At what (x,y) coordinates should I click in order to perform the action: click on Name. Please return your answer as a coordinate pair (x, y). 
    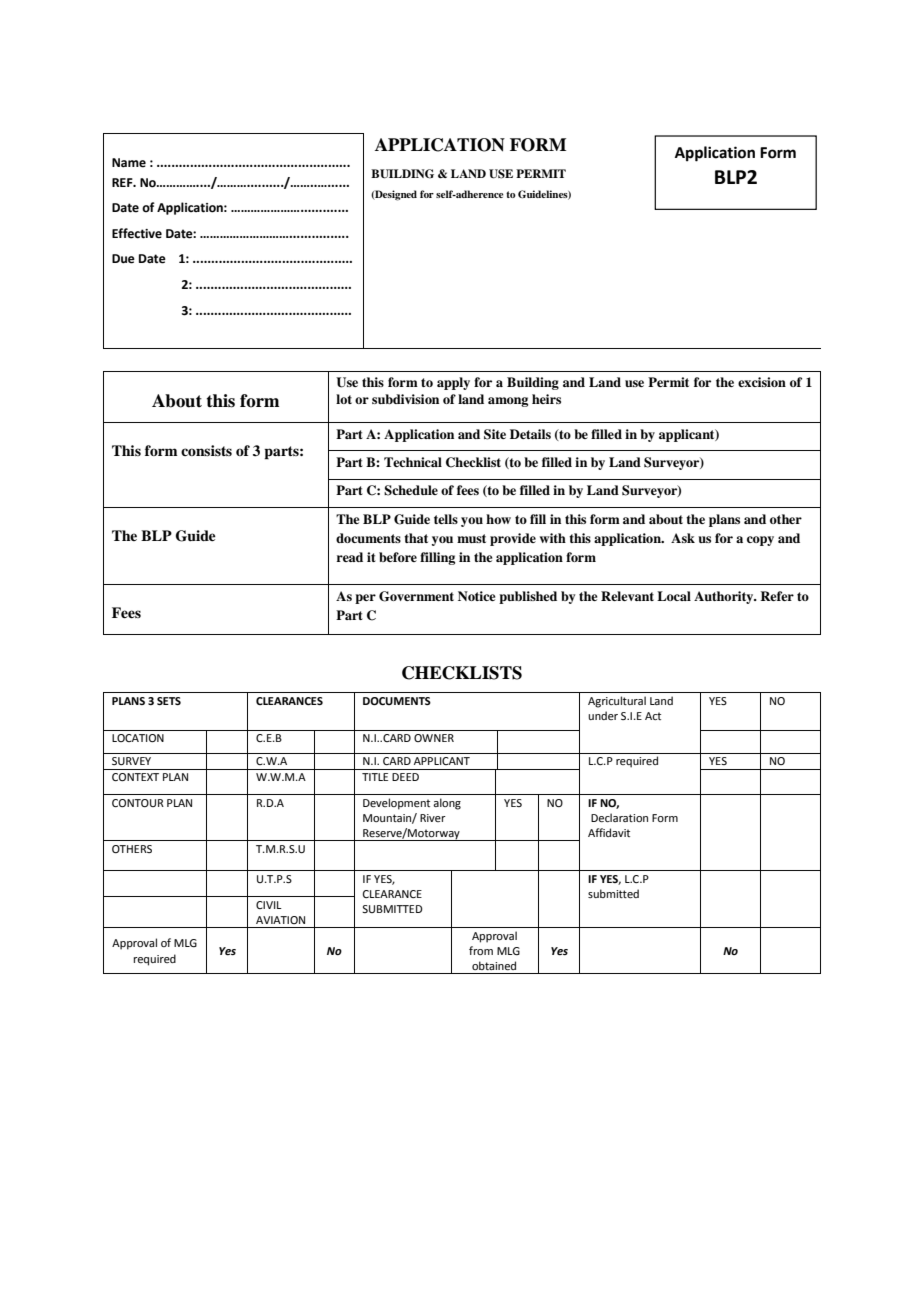
    Looking at the image, I should click on (129, 163).
